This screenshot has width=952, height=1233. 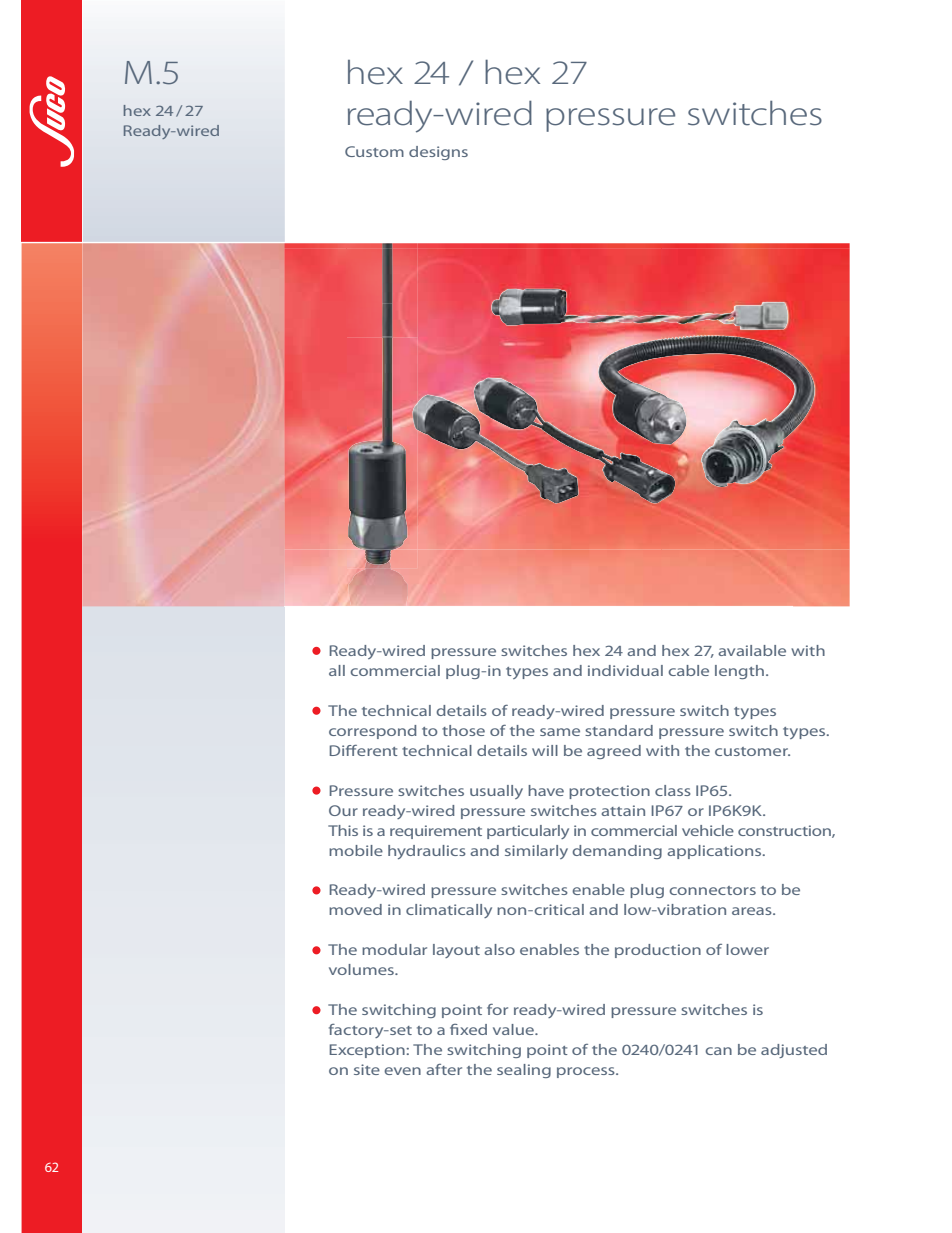 I want to click on length, so click(x=739, y=672).
